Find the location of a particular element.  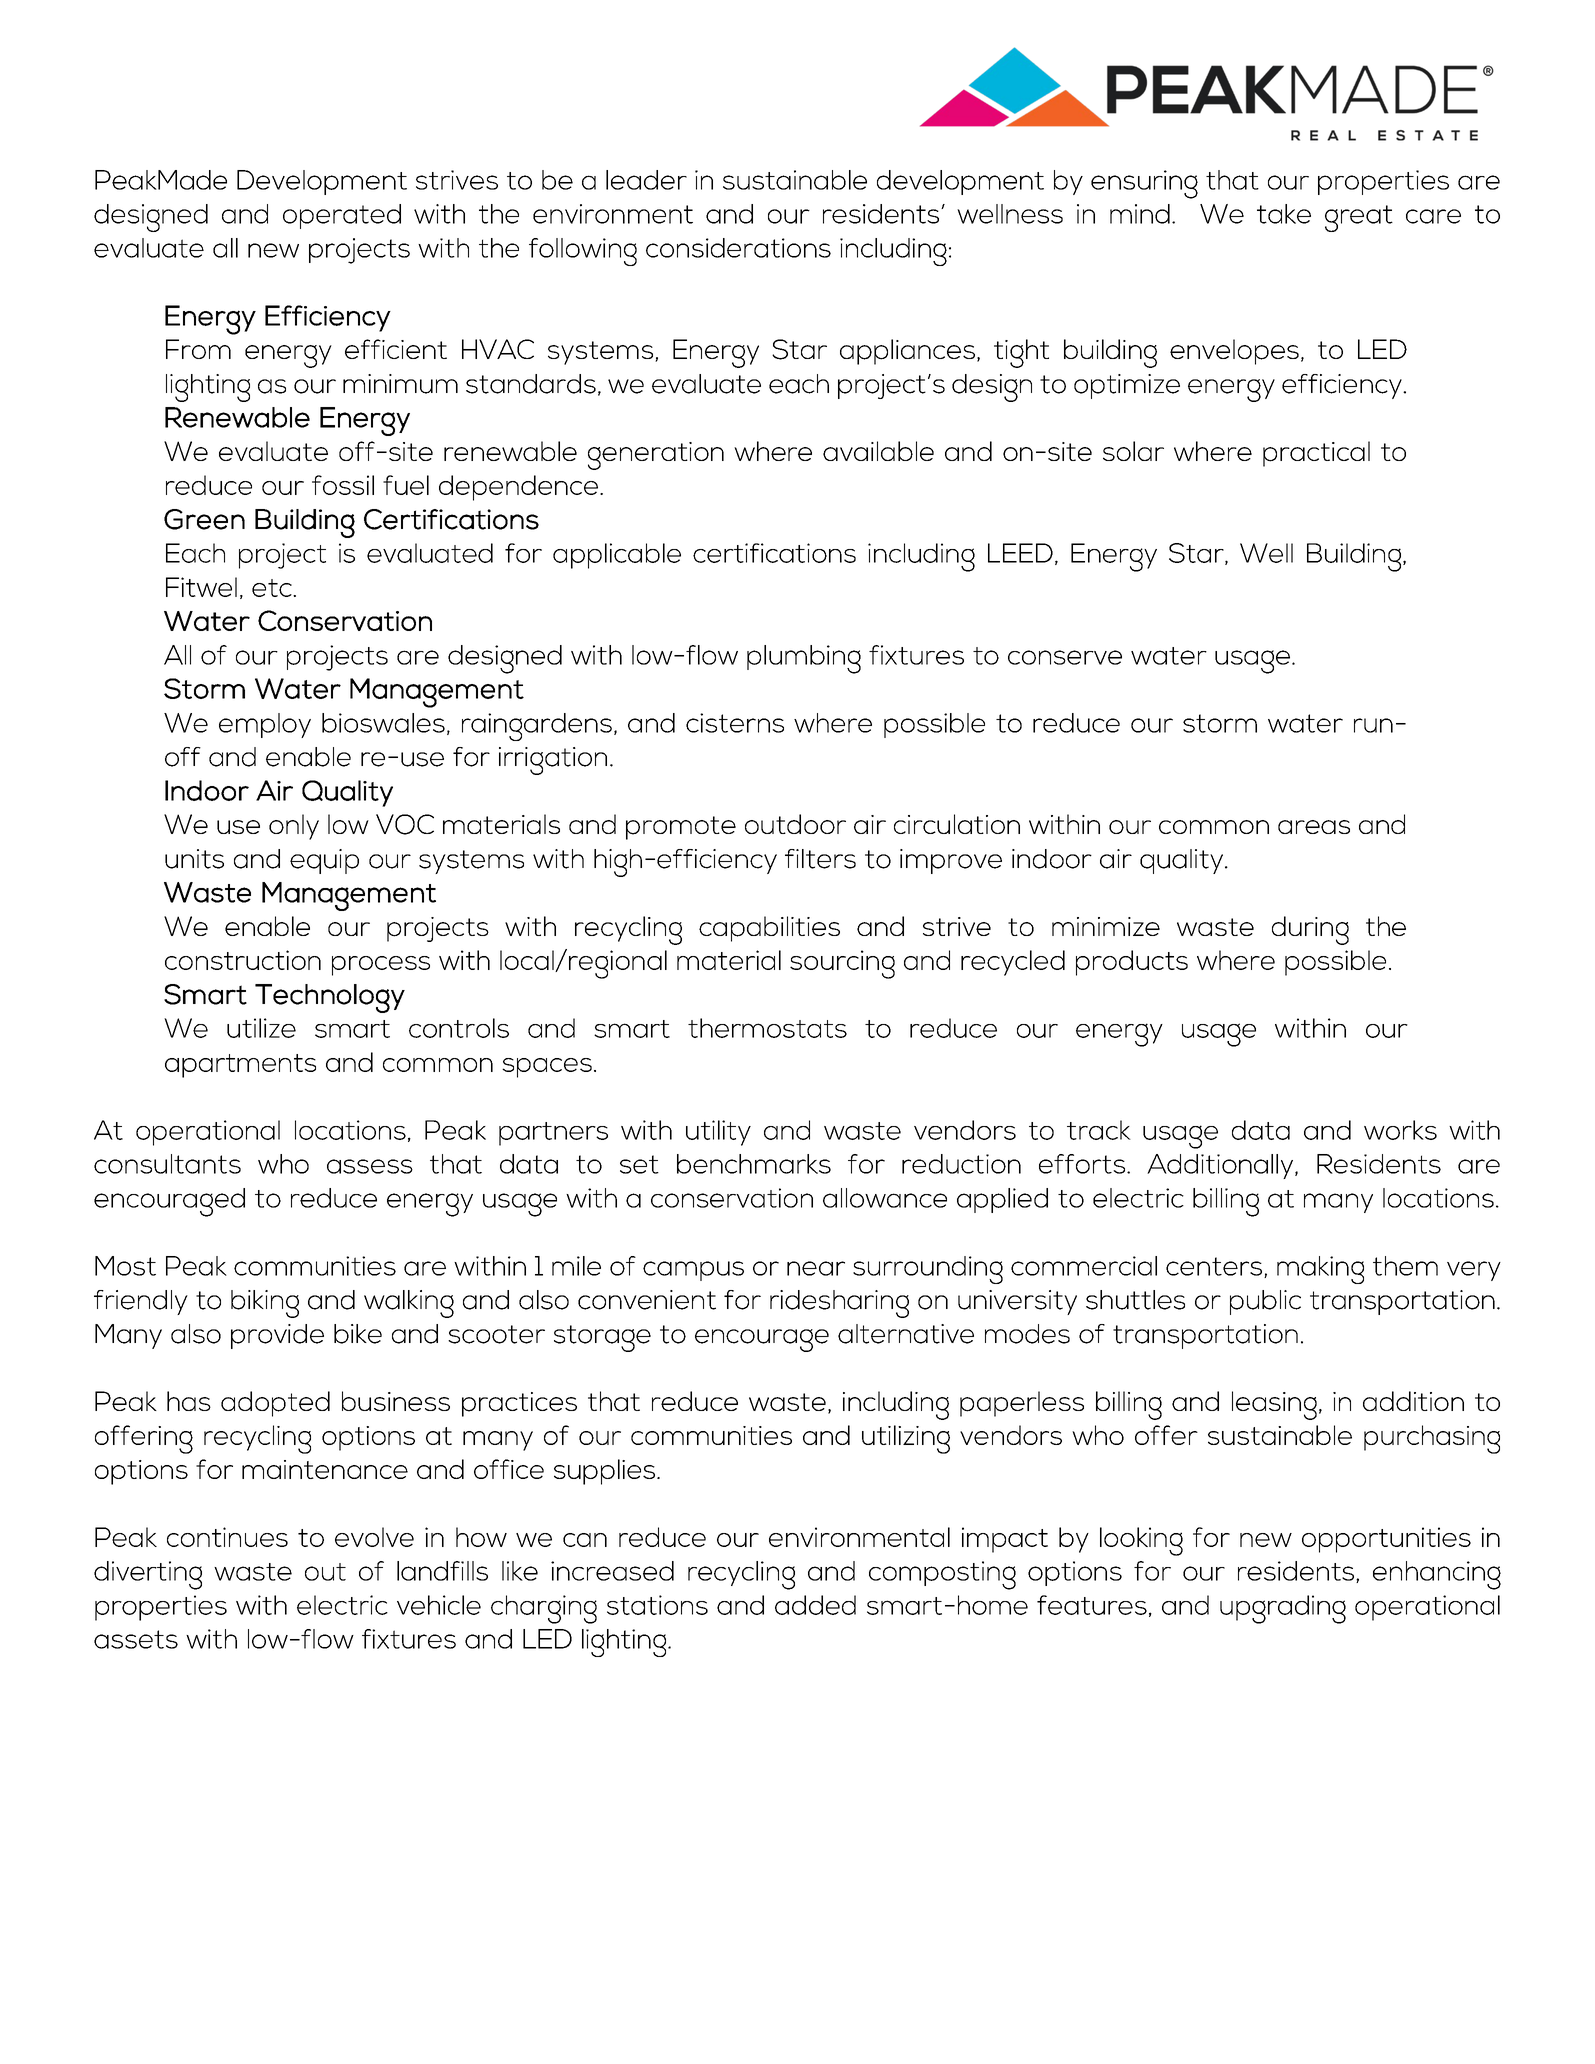

works is located at coordinates (1400, 1130).
